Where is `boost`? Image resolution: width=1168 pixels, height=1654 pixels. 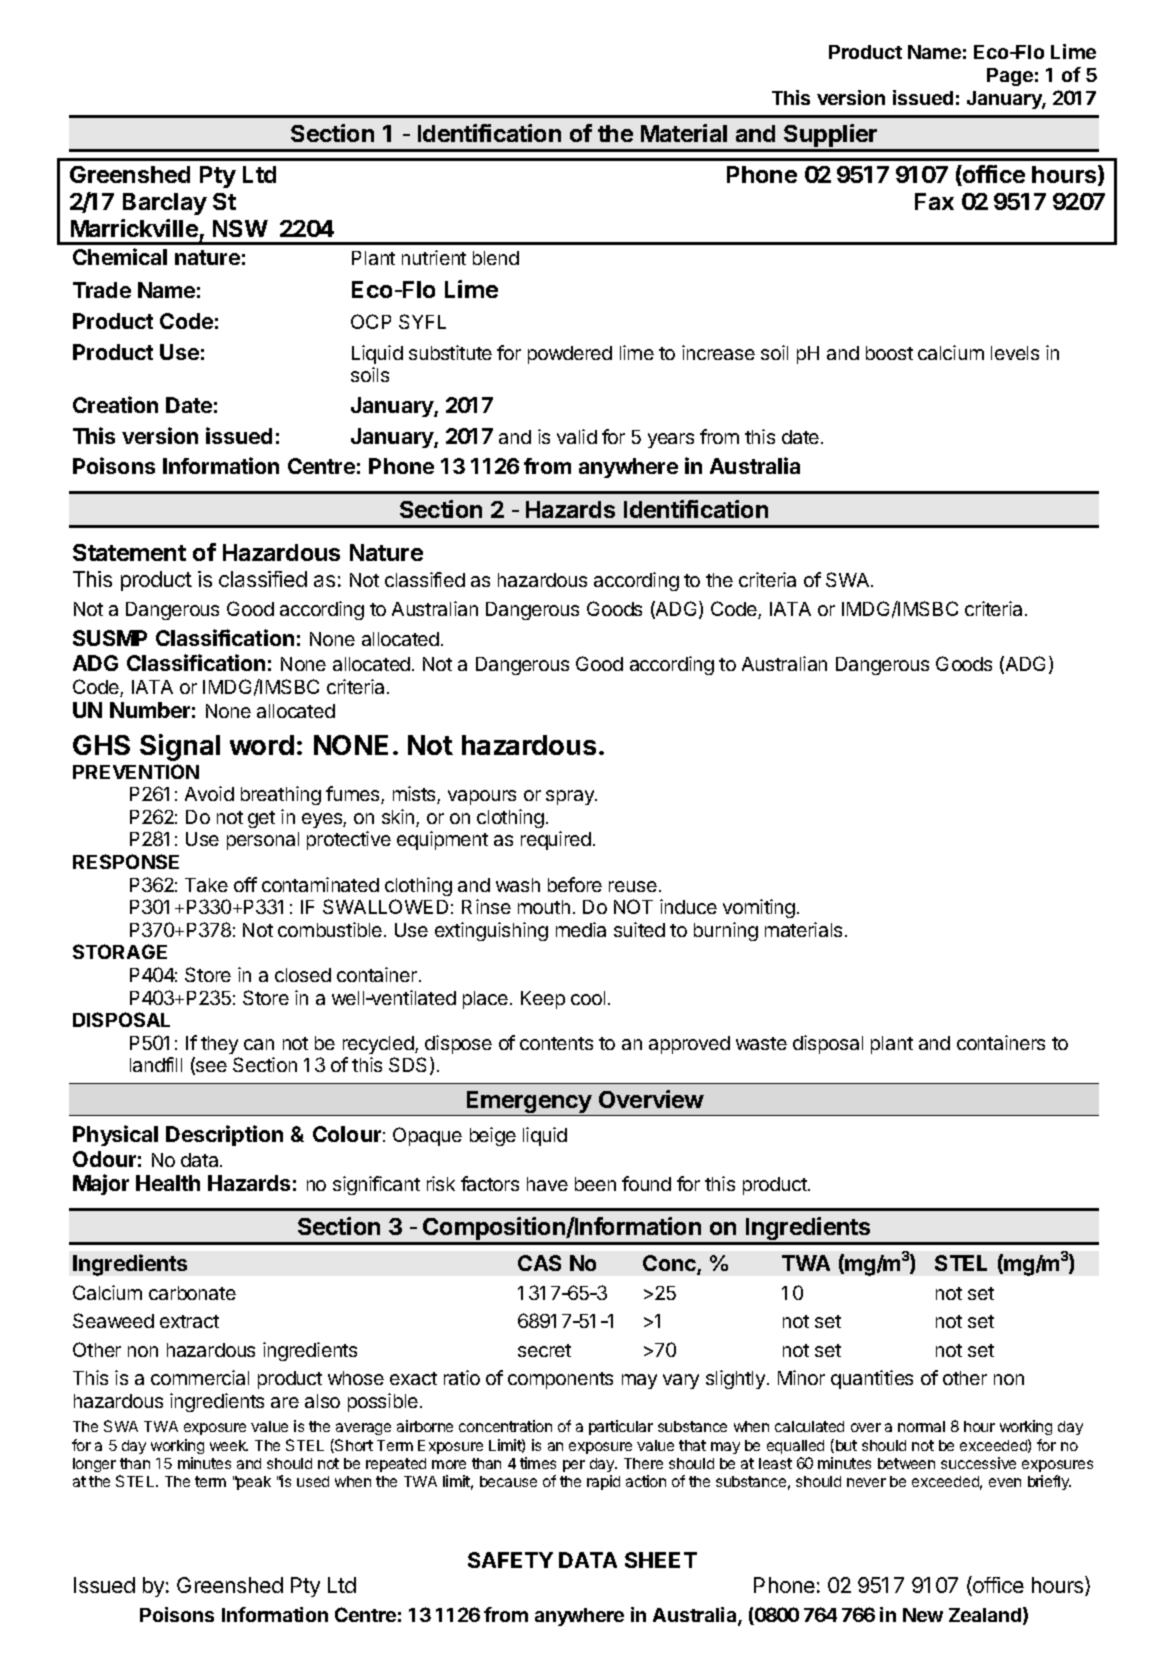
boost is located at coordinates (889, 353).
